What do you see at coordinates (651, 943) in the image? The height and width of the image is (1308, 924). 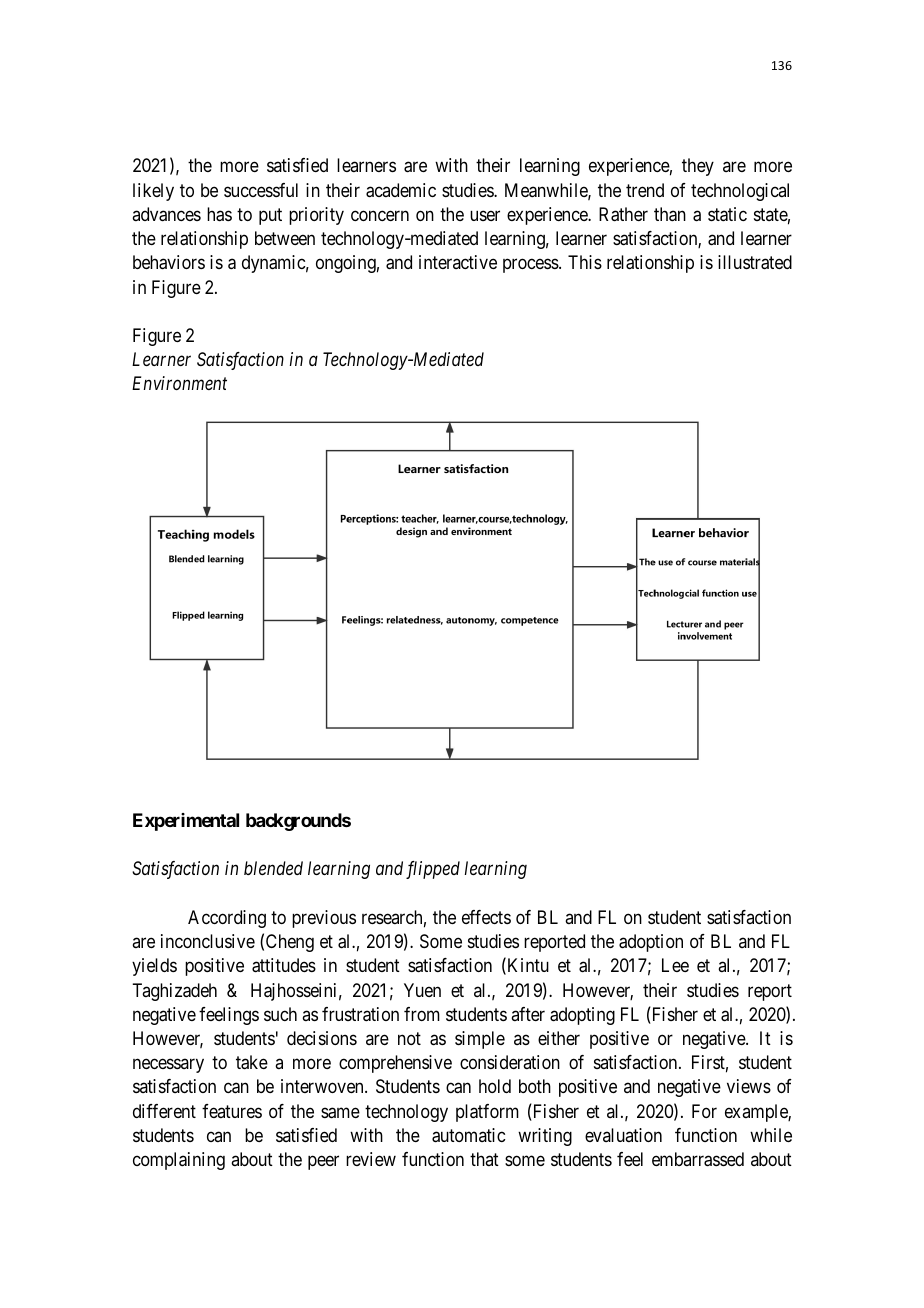 I see `adoption` at bounding box center [651, 943].
